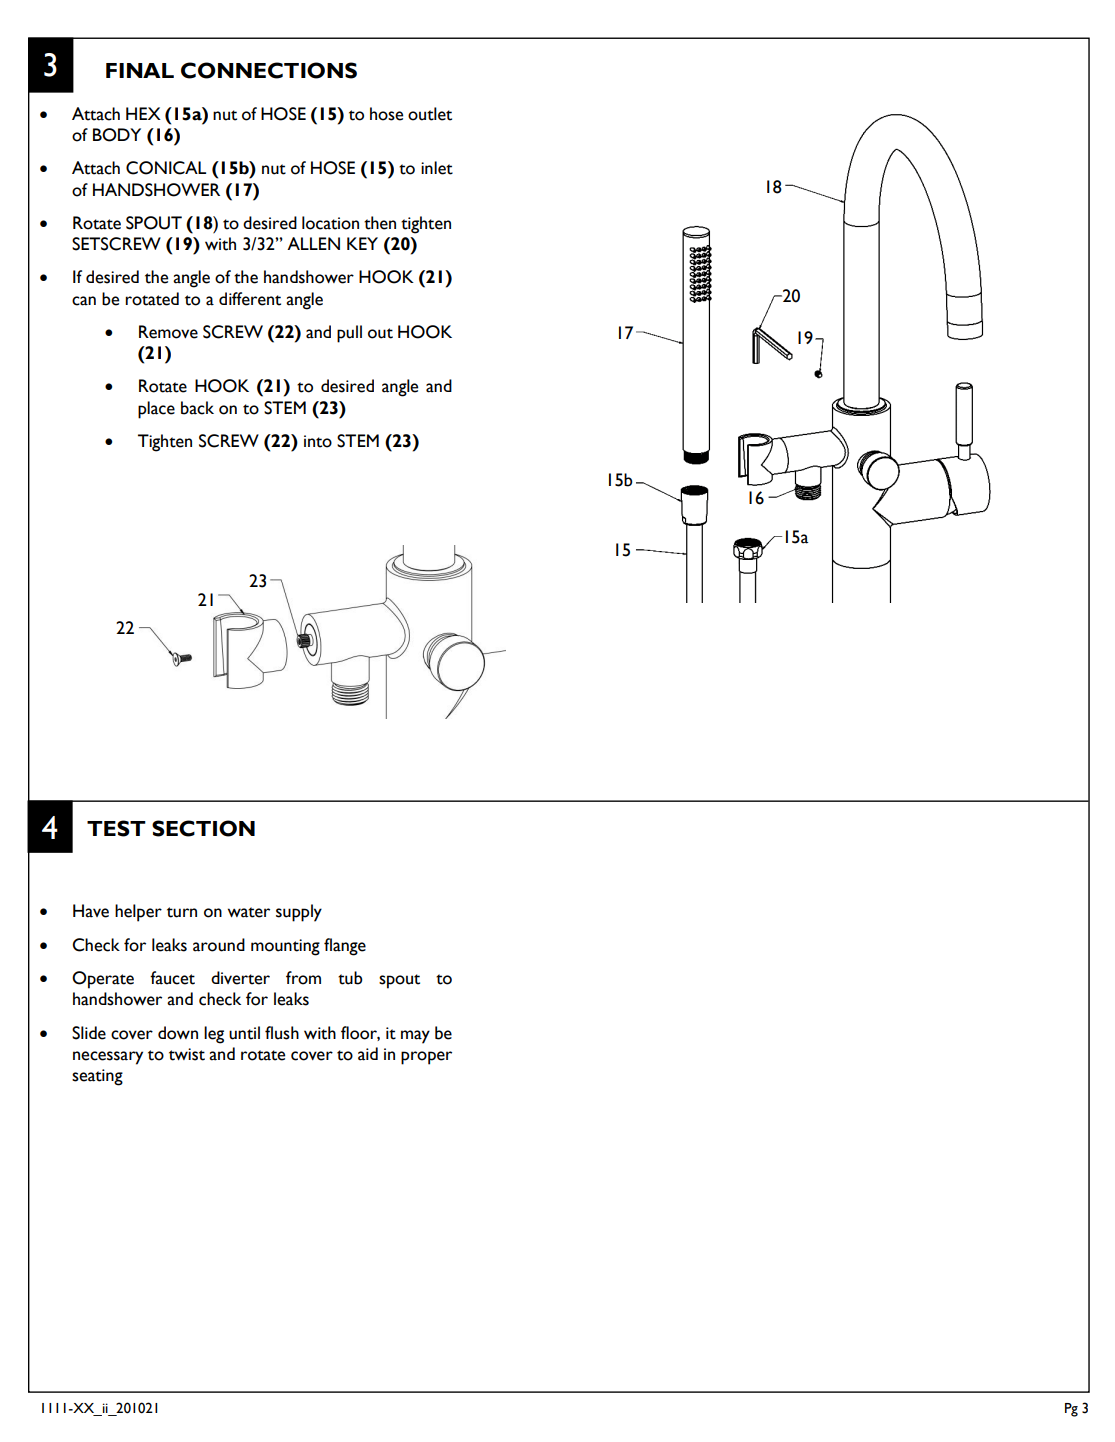  What do you see at coordinates (269, 70) in the page?
I see `CONNECTIONS` at bounding box center [269, 70].
